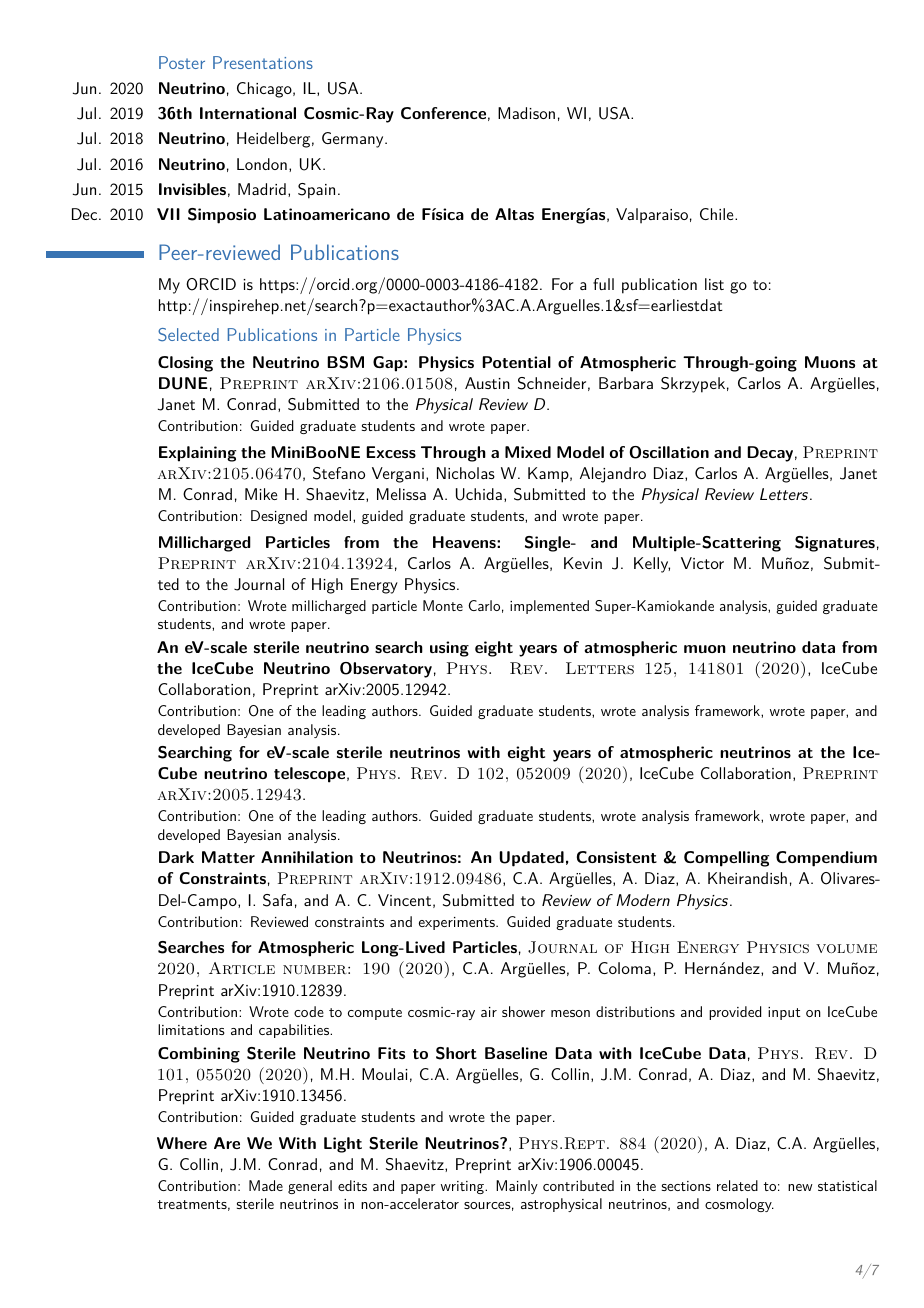 This image has height=1308, width=924. I want to click on International, so click(248, 113).
